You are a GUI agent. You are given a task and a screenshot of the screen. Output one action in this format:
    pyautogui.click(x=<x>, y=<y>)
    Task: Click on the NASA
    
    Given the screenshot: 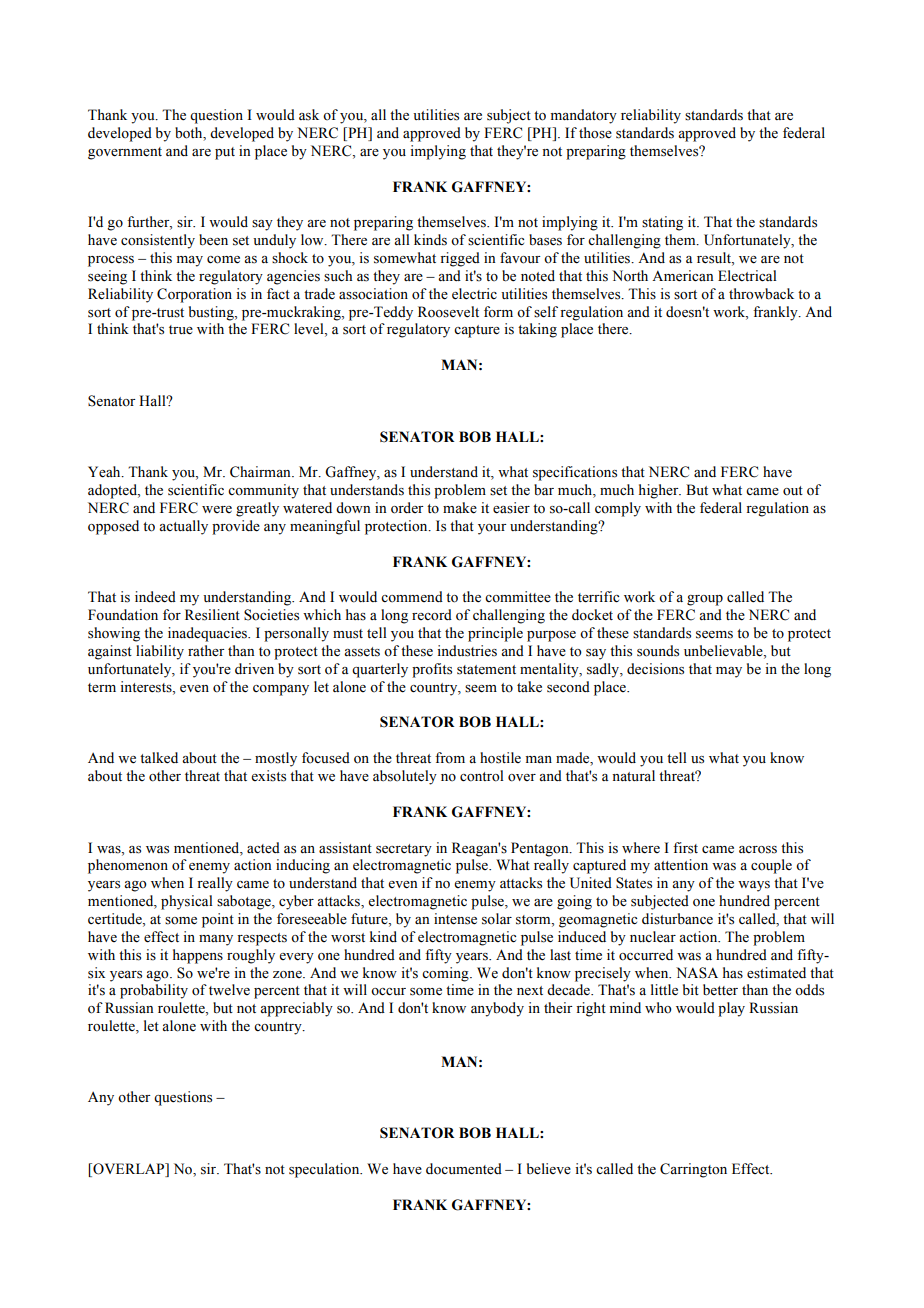 What is the action you would take?
    pyautogui.click(x=697, y=973)
